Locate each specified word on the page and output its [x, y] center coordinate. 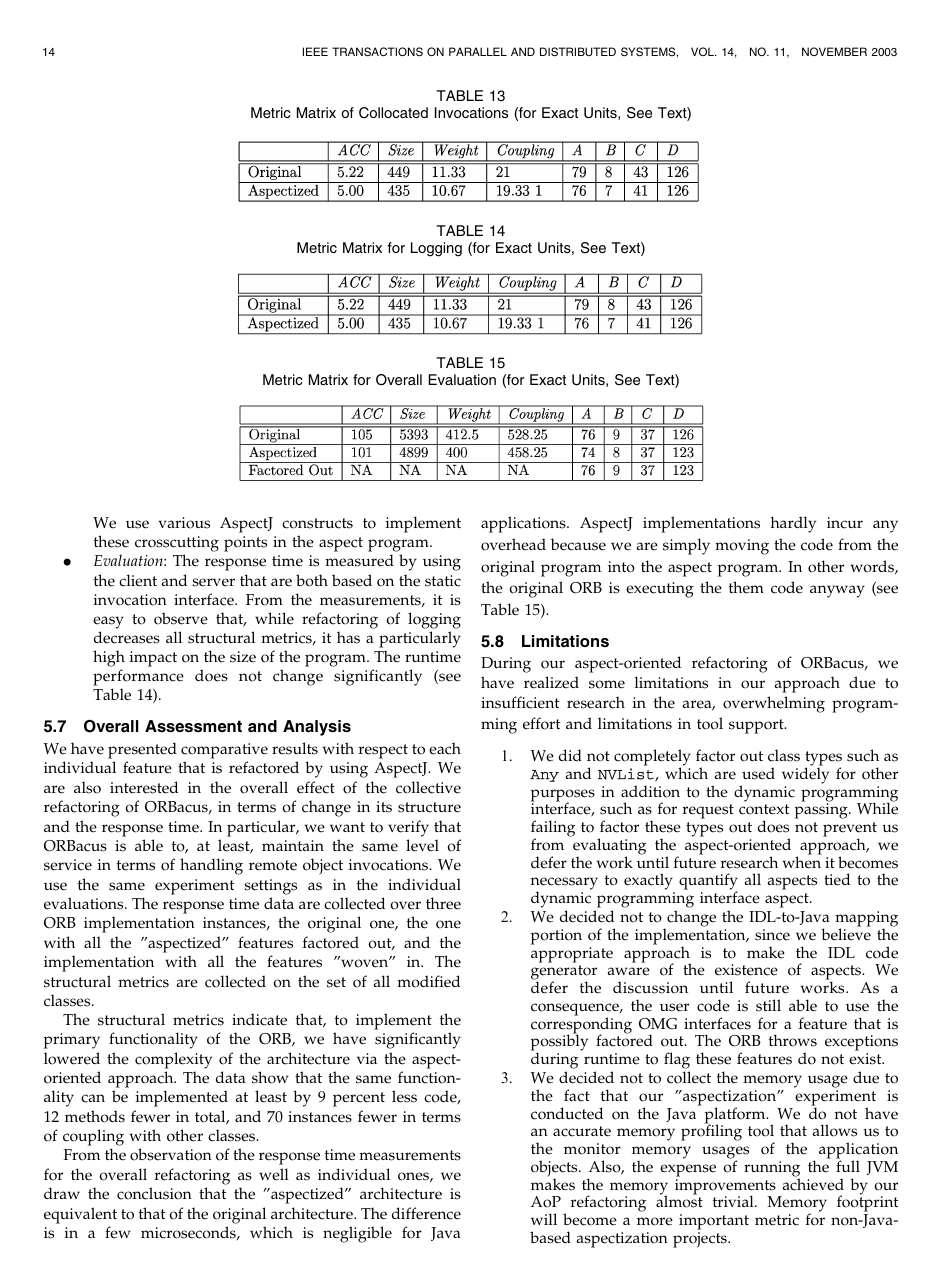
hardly [793, 524]
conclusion [154, 1193]
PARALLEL [478, 51]
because [578, 544]
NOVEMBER [834, 51]
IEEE [315, 51]
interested [144, 787]
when [802, 861]
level [422, 845]
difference [426, 1213]
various [184, 523]
